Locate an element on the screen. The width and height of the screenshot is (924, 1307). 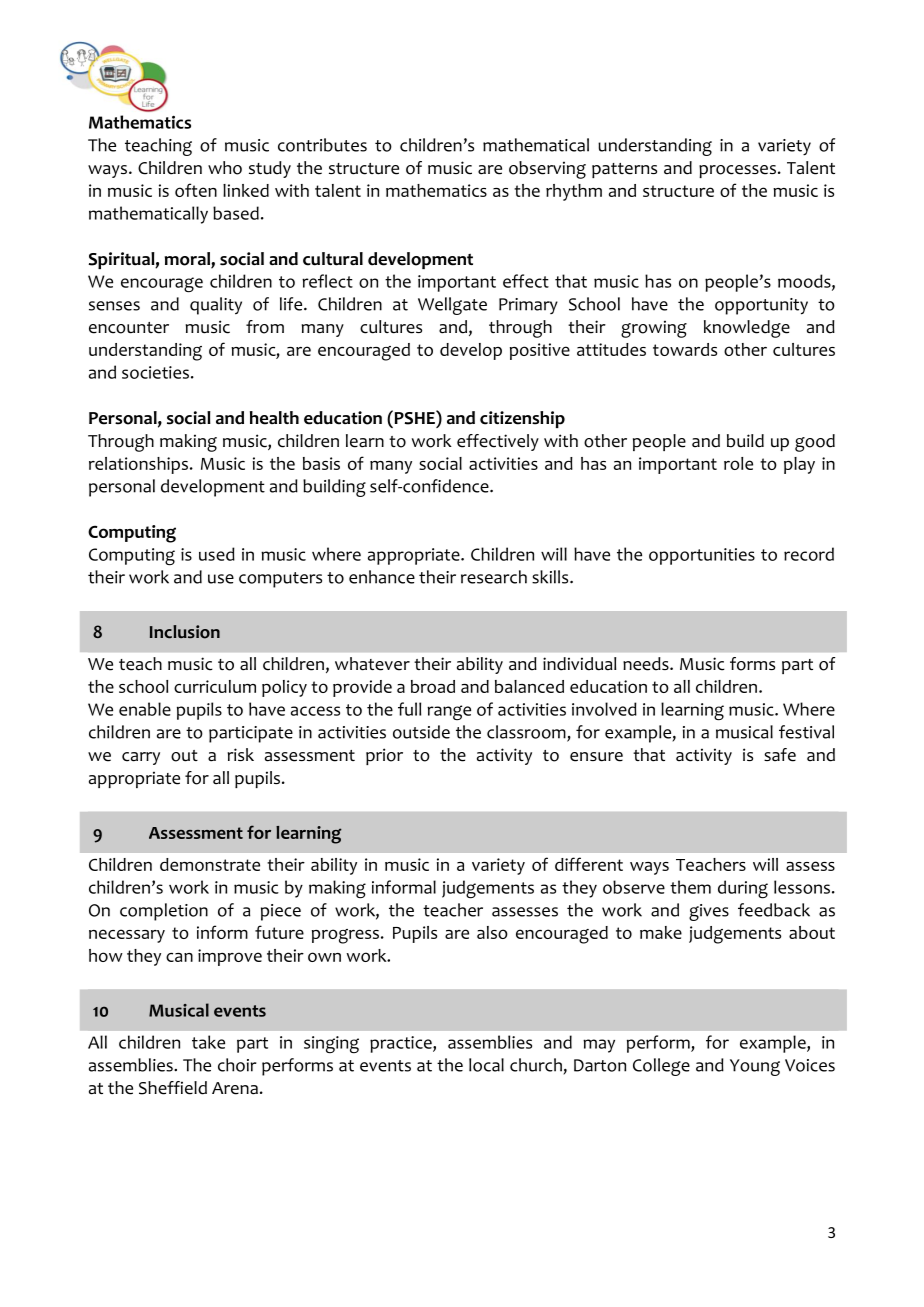
research is located at coordinates (494, 577).
